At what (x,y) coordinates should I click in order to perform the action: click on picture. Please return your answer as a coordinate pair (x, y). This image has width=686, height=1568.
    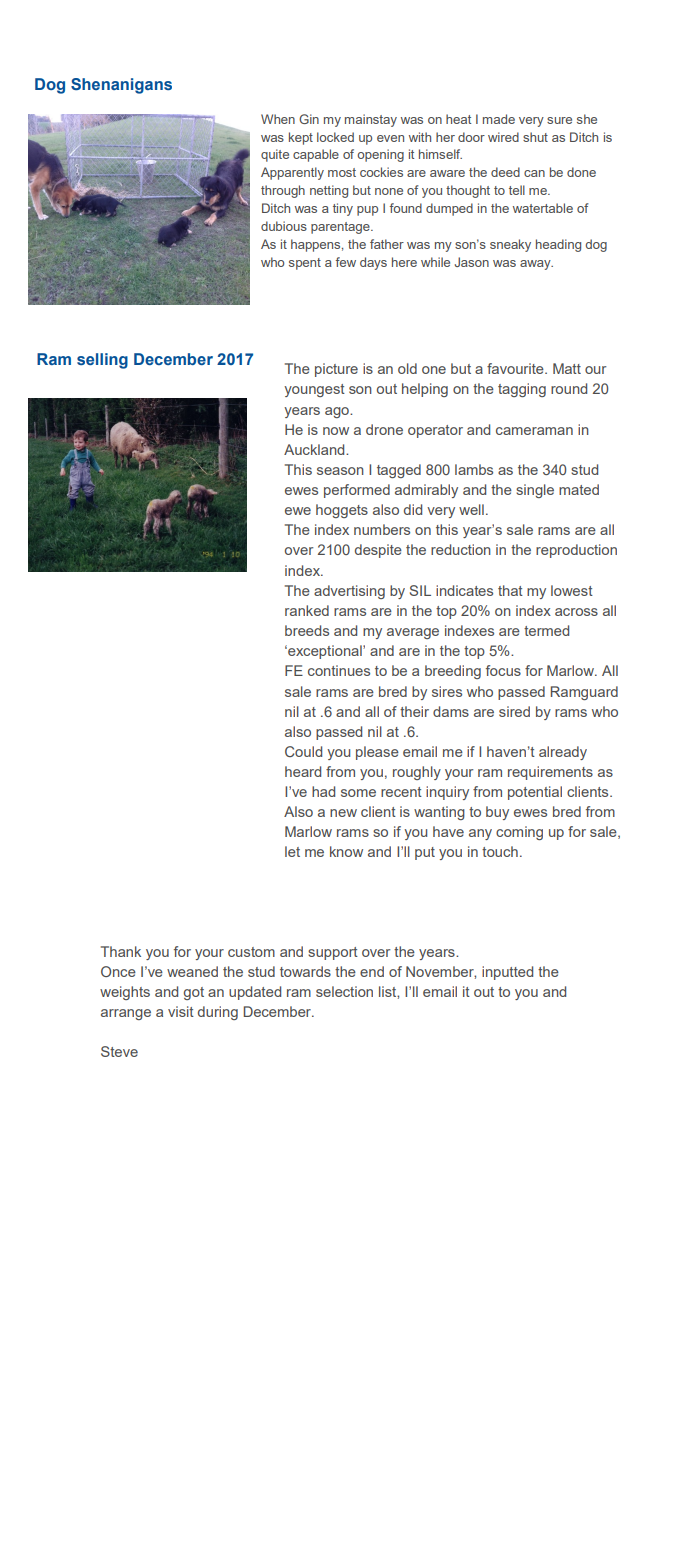
    Looking at the image, I should click on (336, 370).
